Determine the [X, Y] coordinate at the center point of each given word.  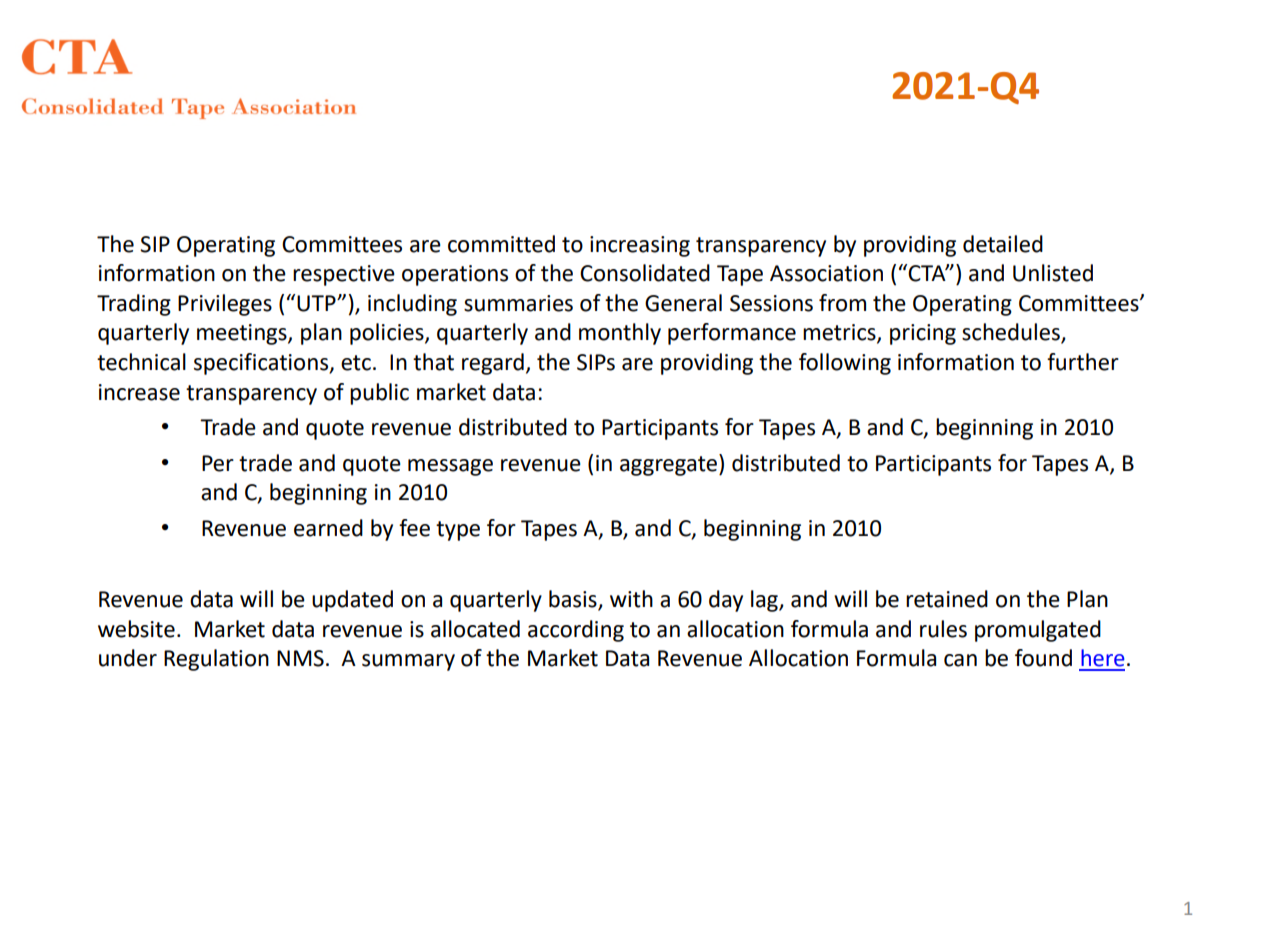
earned [328, 528]
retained [947, 599]
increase [139, 392]
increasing [640, 246]
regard [493, 364]
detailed [1003, 244]
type [458, 531]
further [1083, 362]
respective [344, 275]
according [576, 631]
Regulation [216, 660]
